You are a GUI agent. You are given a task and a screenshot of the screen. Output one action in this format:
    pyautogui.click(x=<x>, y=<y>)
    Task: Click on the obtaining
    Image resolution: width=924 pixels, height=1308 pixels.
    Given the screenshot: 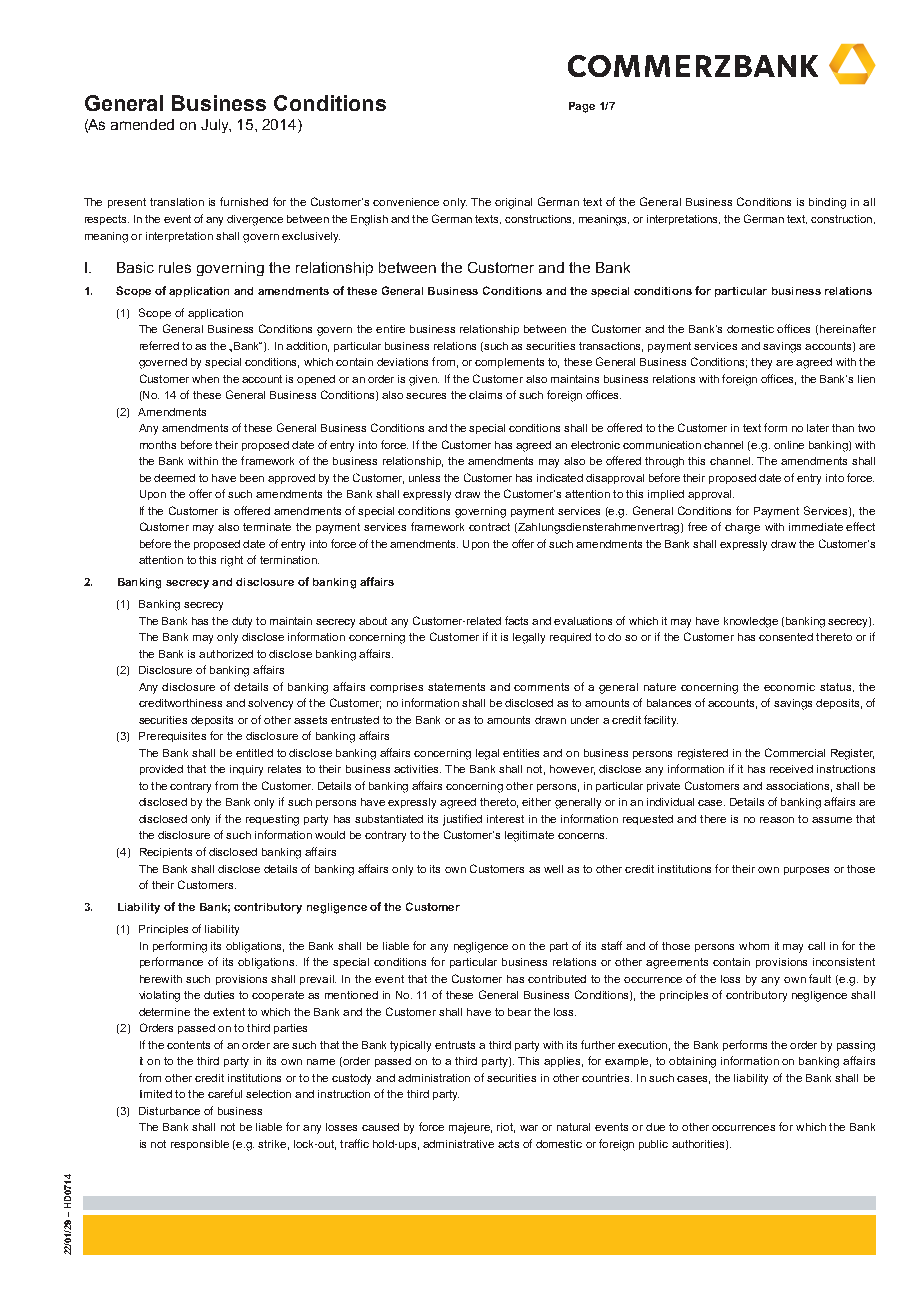 What is the action you would take?
    pyautogui.click(x=692, y=1062)
